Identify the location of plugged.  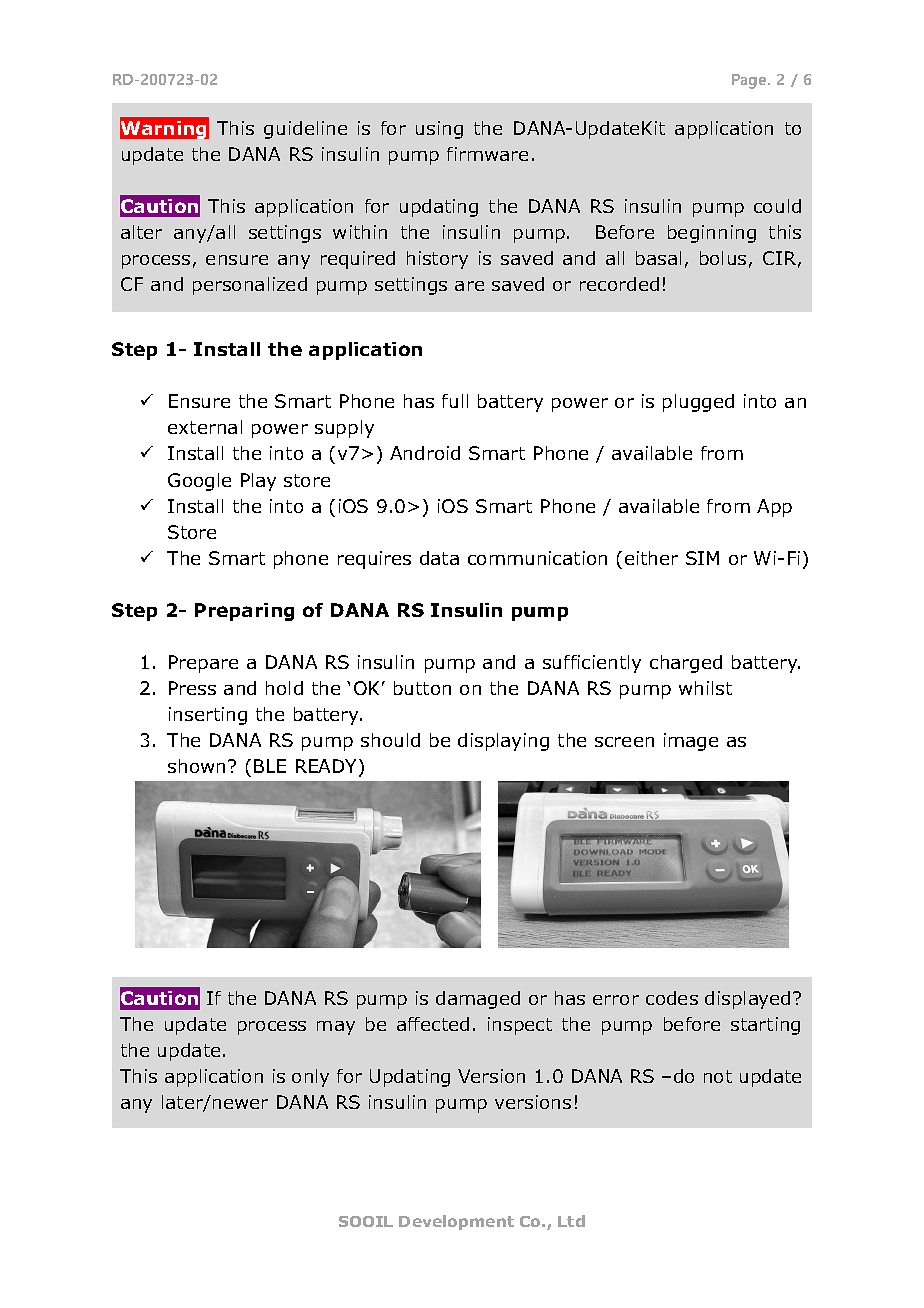
(698, 403).
